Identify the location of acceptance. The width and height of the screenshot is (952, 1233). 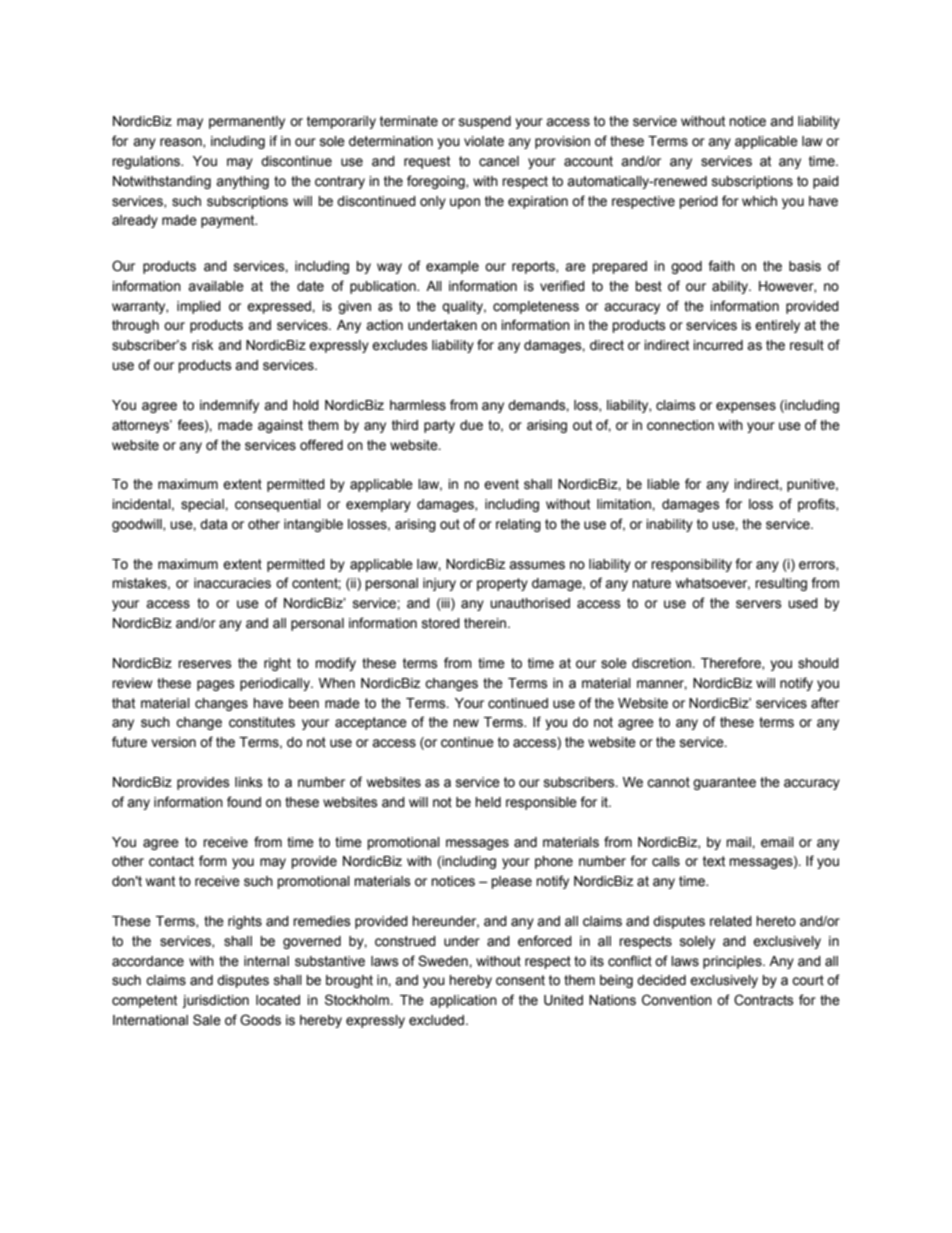
(371, 723).
